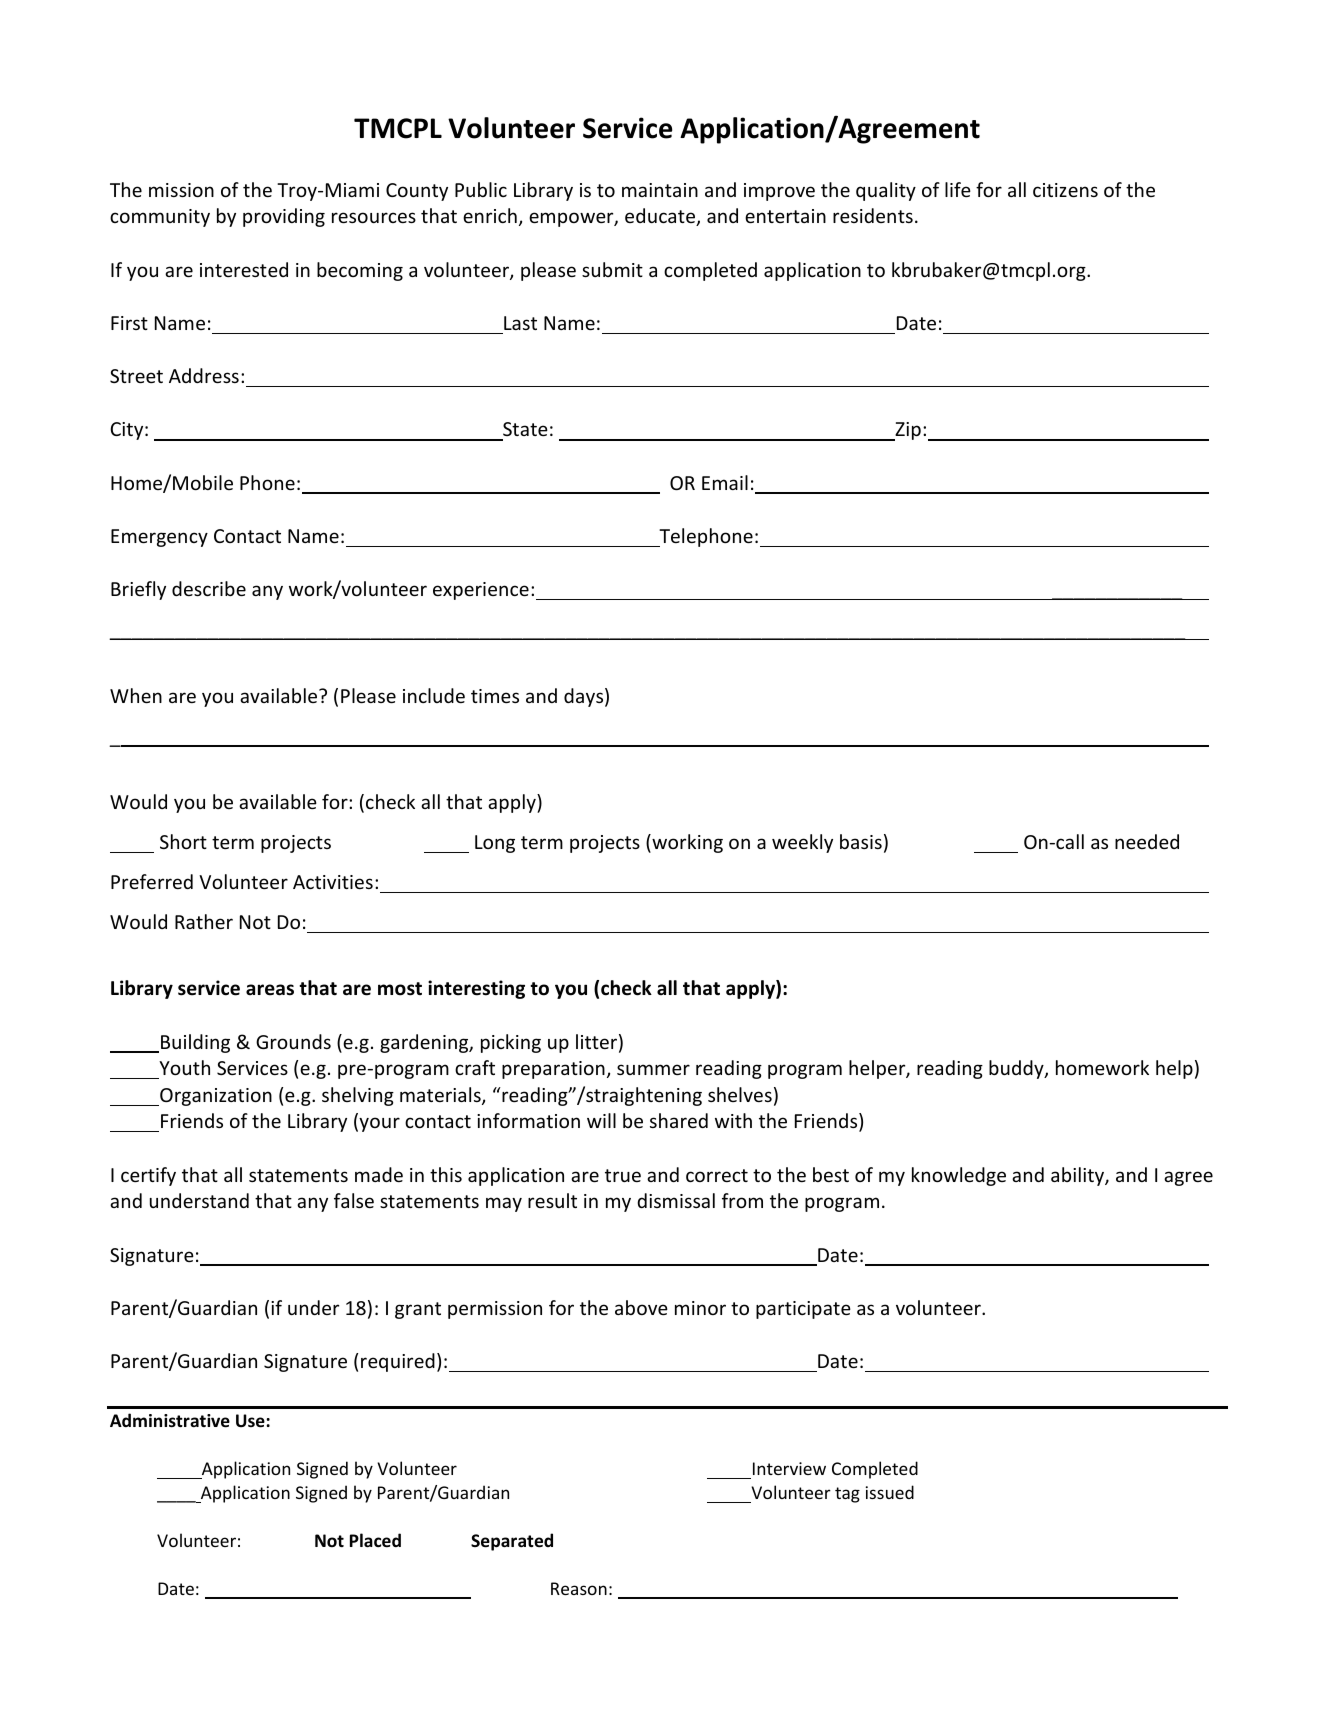 The height and width of the page is (1727, 1335). Describe the element at coordinates (495, 844) in the page. I see `Long` at that location.
